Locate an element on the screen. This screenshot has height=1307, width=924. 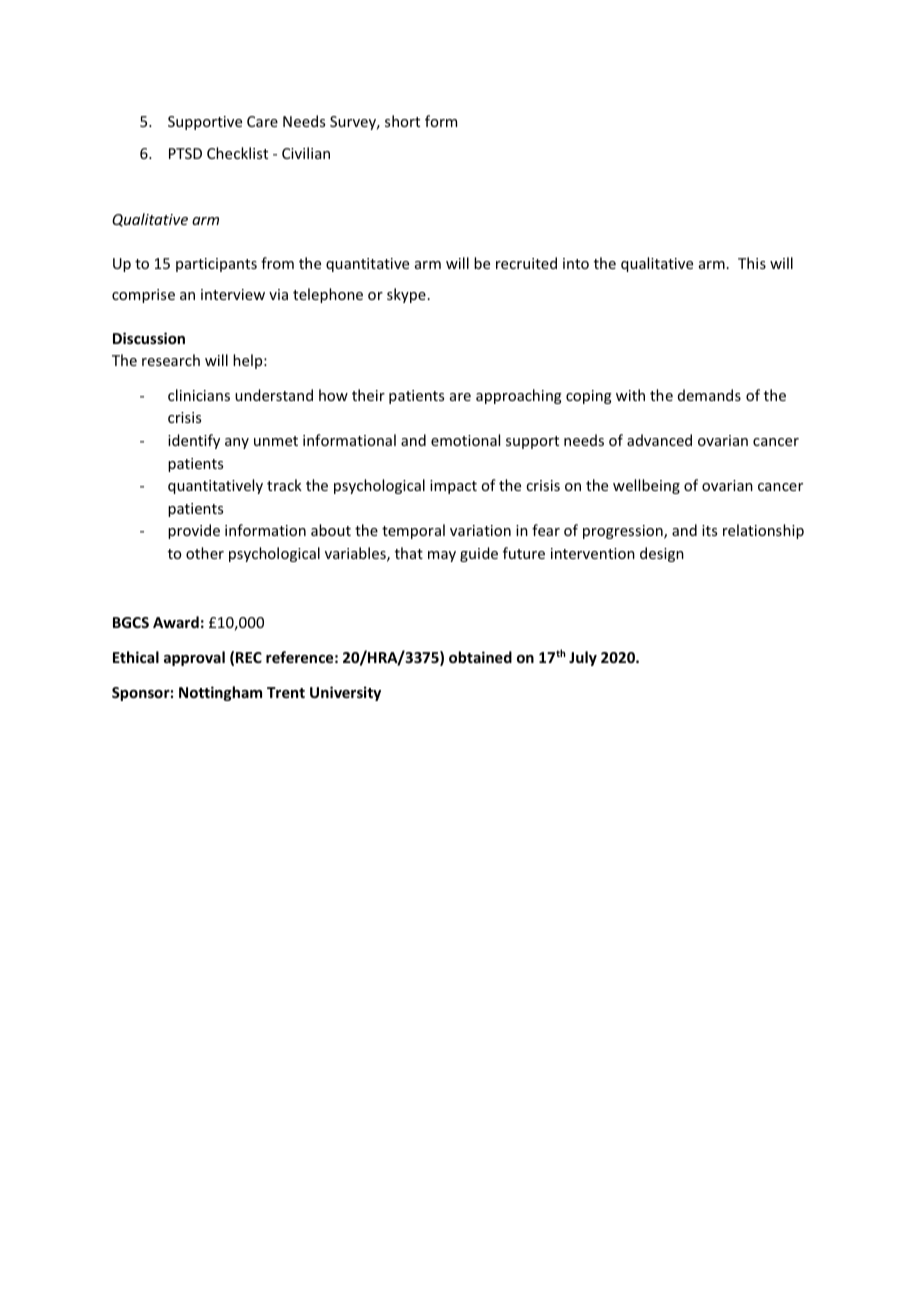
obtained is located at coordinates (480, 657).
